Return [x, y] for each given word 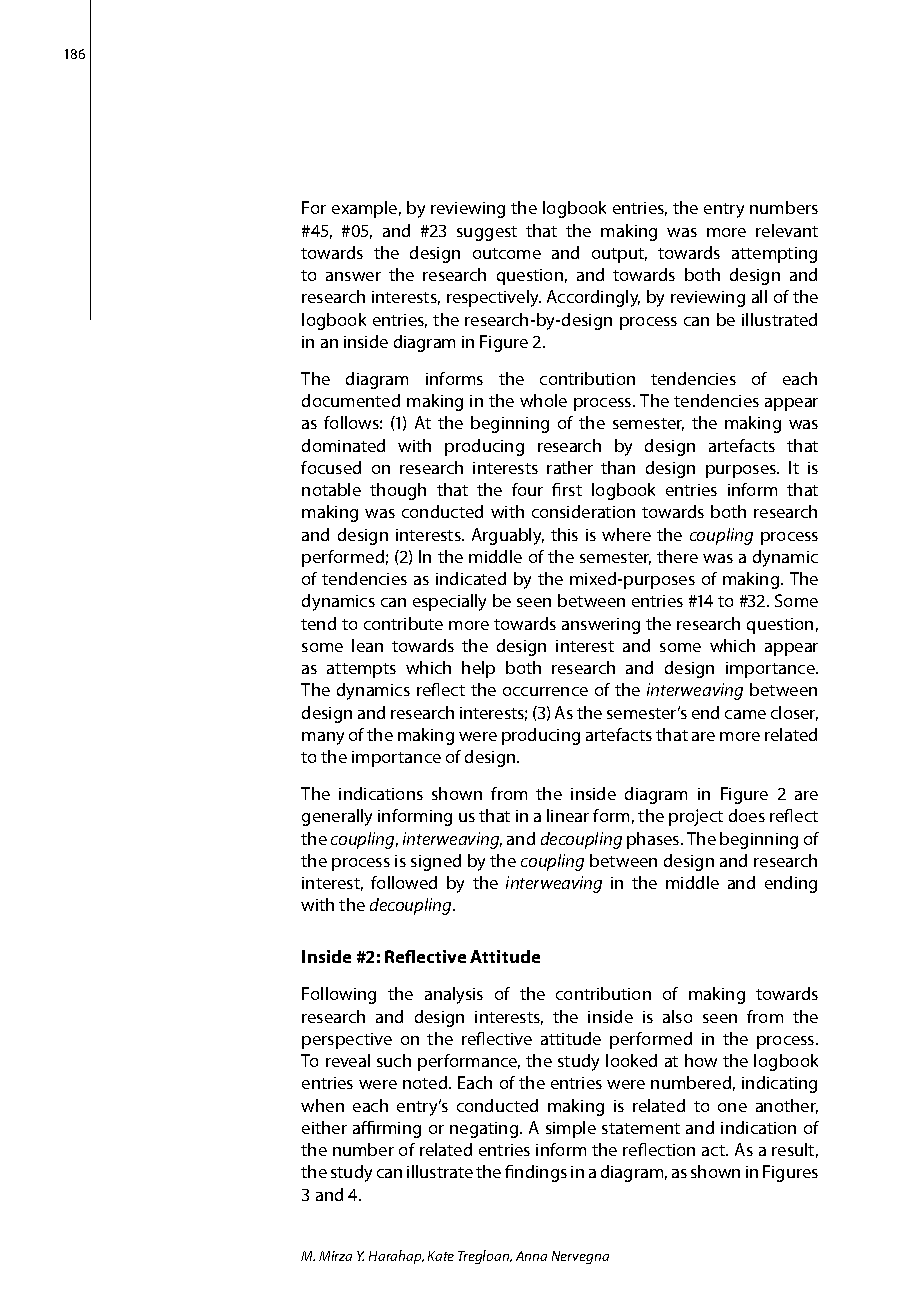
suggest [487, 233]
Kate [441, 1256]
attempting [774, 255]
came [745, 714]
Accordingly [593, 298]
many [323, 738]
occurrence [545, 691]
